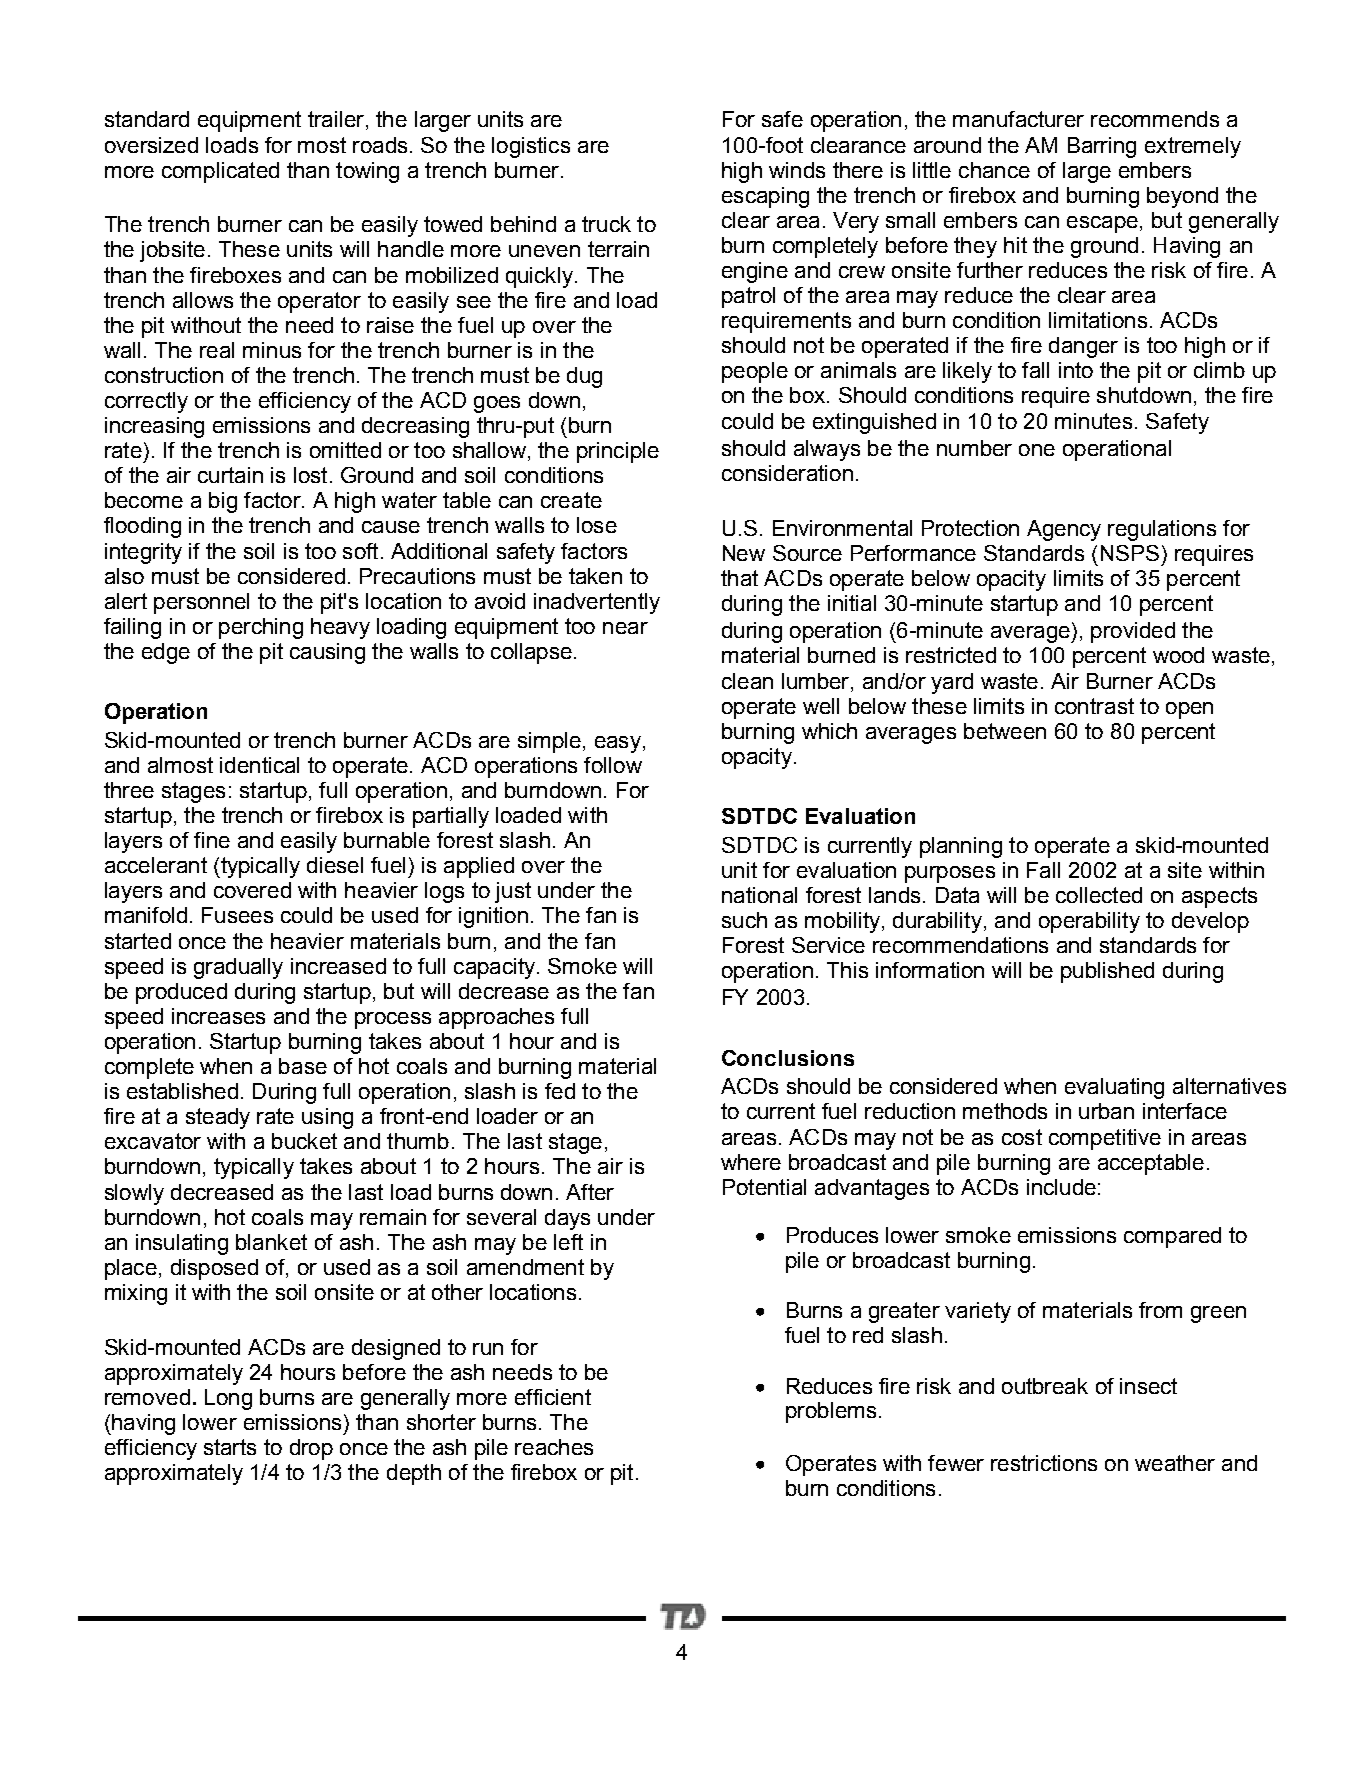 This screenshot has width=1369, height=1771. Describe the element at coordinates (744, 920) in the screenshot. I see `such` at that location.
